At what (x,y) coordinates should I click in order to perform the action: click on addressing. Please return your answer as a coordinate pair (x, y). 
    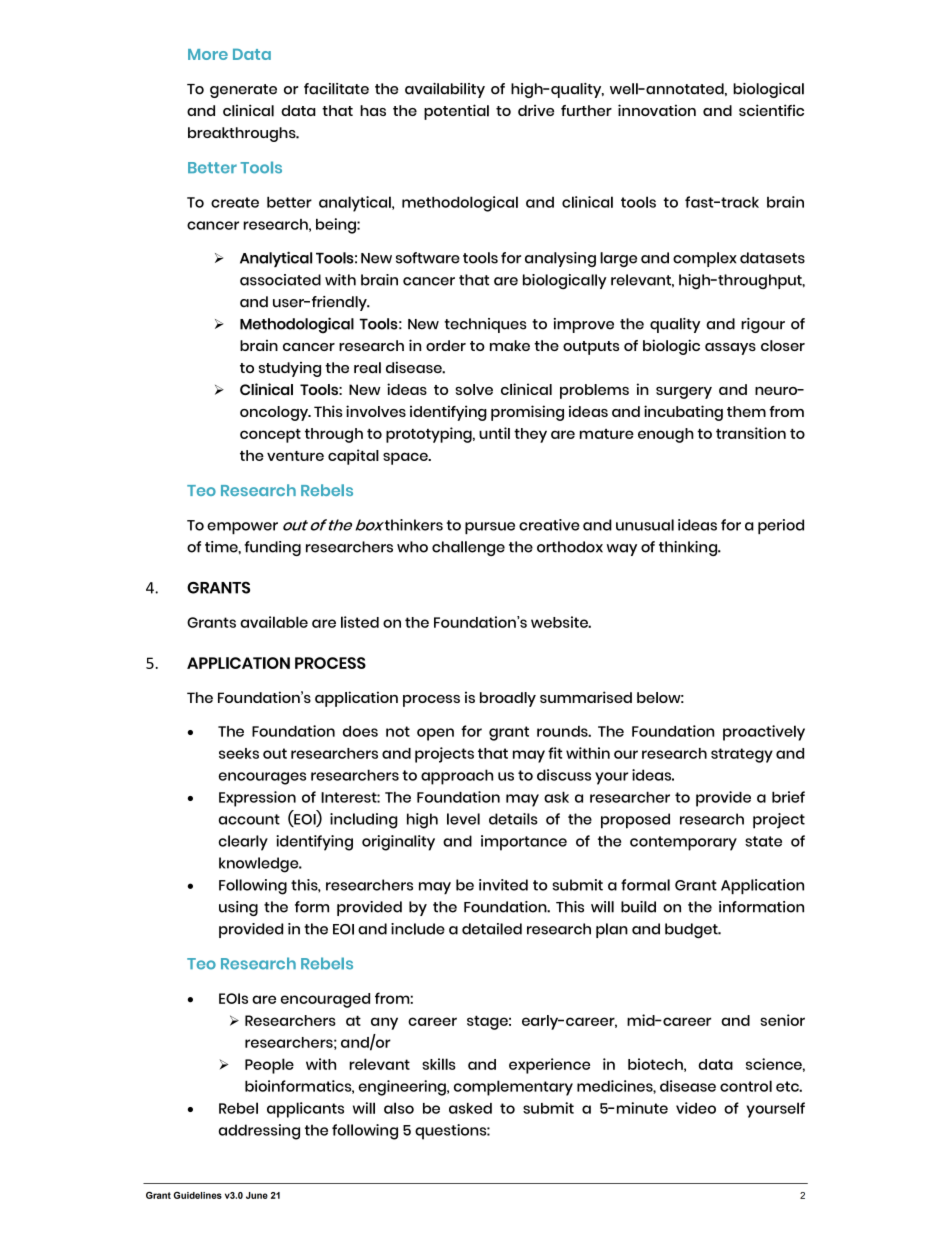
    Looking at the image, I should click on (259, 1132).
